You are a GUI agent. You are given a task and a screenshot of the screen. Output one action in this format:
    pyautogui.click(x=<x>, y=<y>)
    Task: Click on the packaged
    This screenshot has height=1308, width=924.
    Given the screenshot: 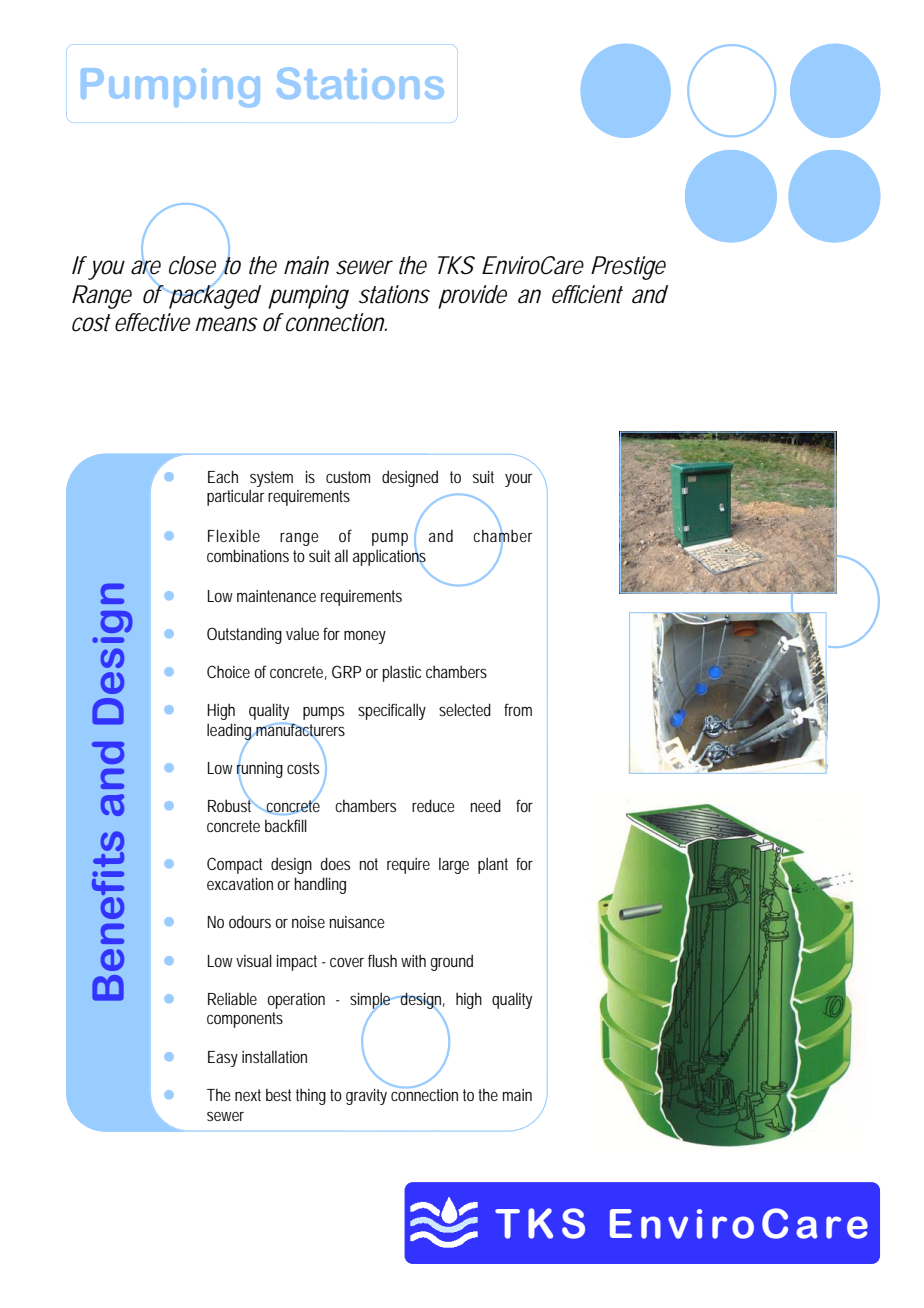 What is the action you would take?
    pyautogui.click(x=215, y=295)
